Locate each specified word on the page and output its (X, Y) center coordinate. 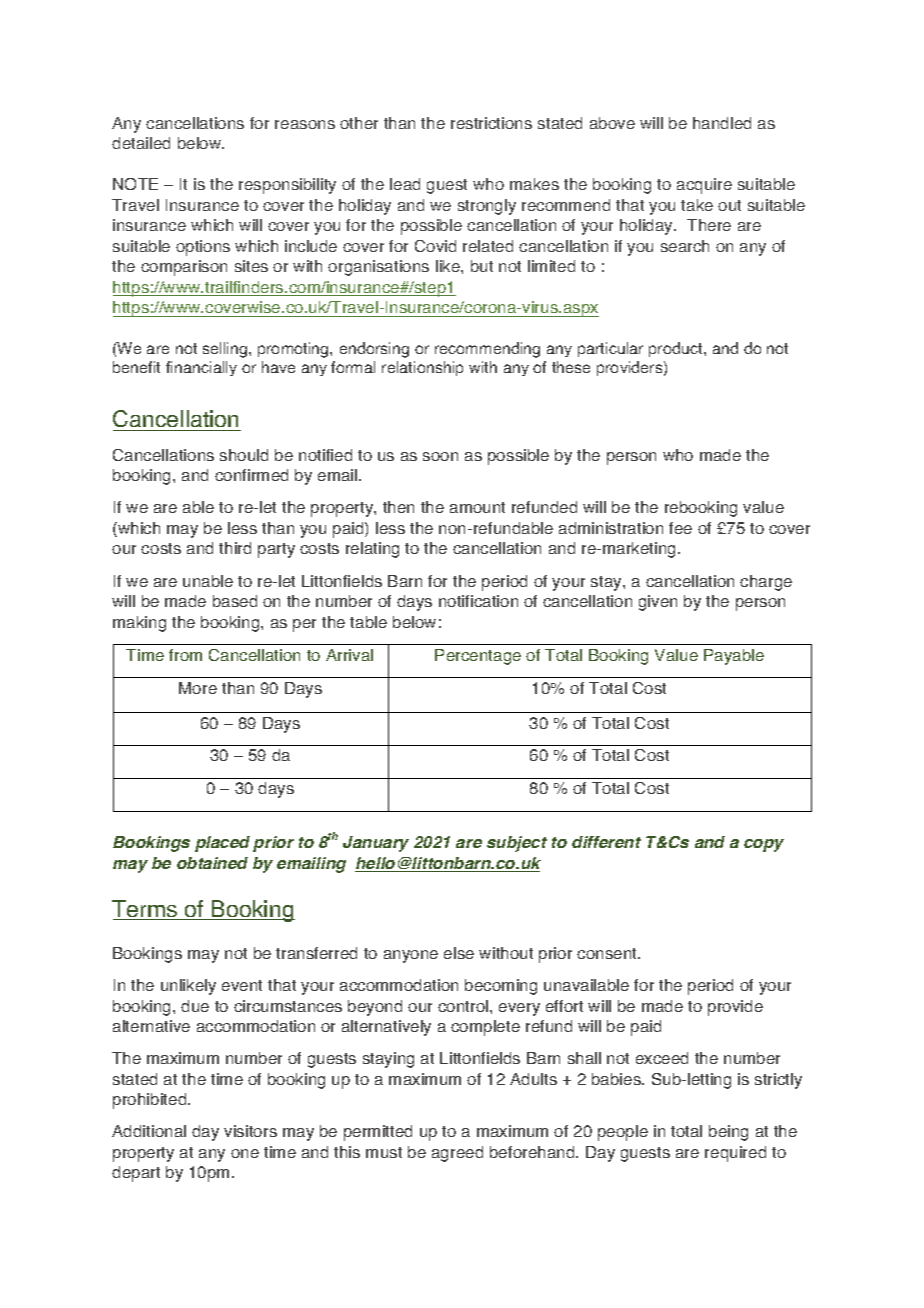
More (198, 688)
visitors (250, 1131)
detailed (141, 143)
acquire (704, 186)
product (677, 349)
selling (226, 350)
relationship (422, 368)
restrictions (491, 123)
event (242, 985)
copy (764, 845)
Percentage (478, 657)
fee (680, 528)
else (459, 953)
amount (477, 507)
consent (608, 953)
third (235, 548)
